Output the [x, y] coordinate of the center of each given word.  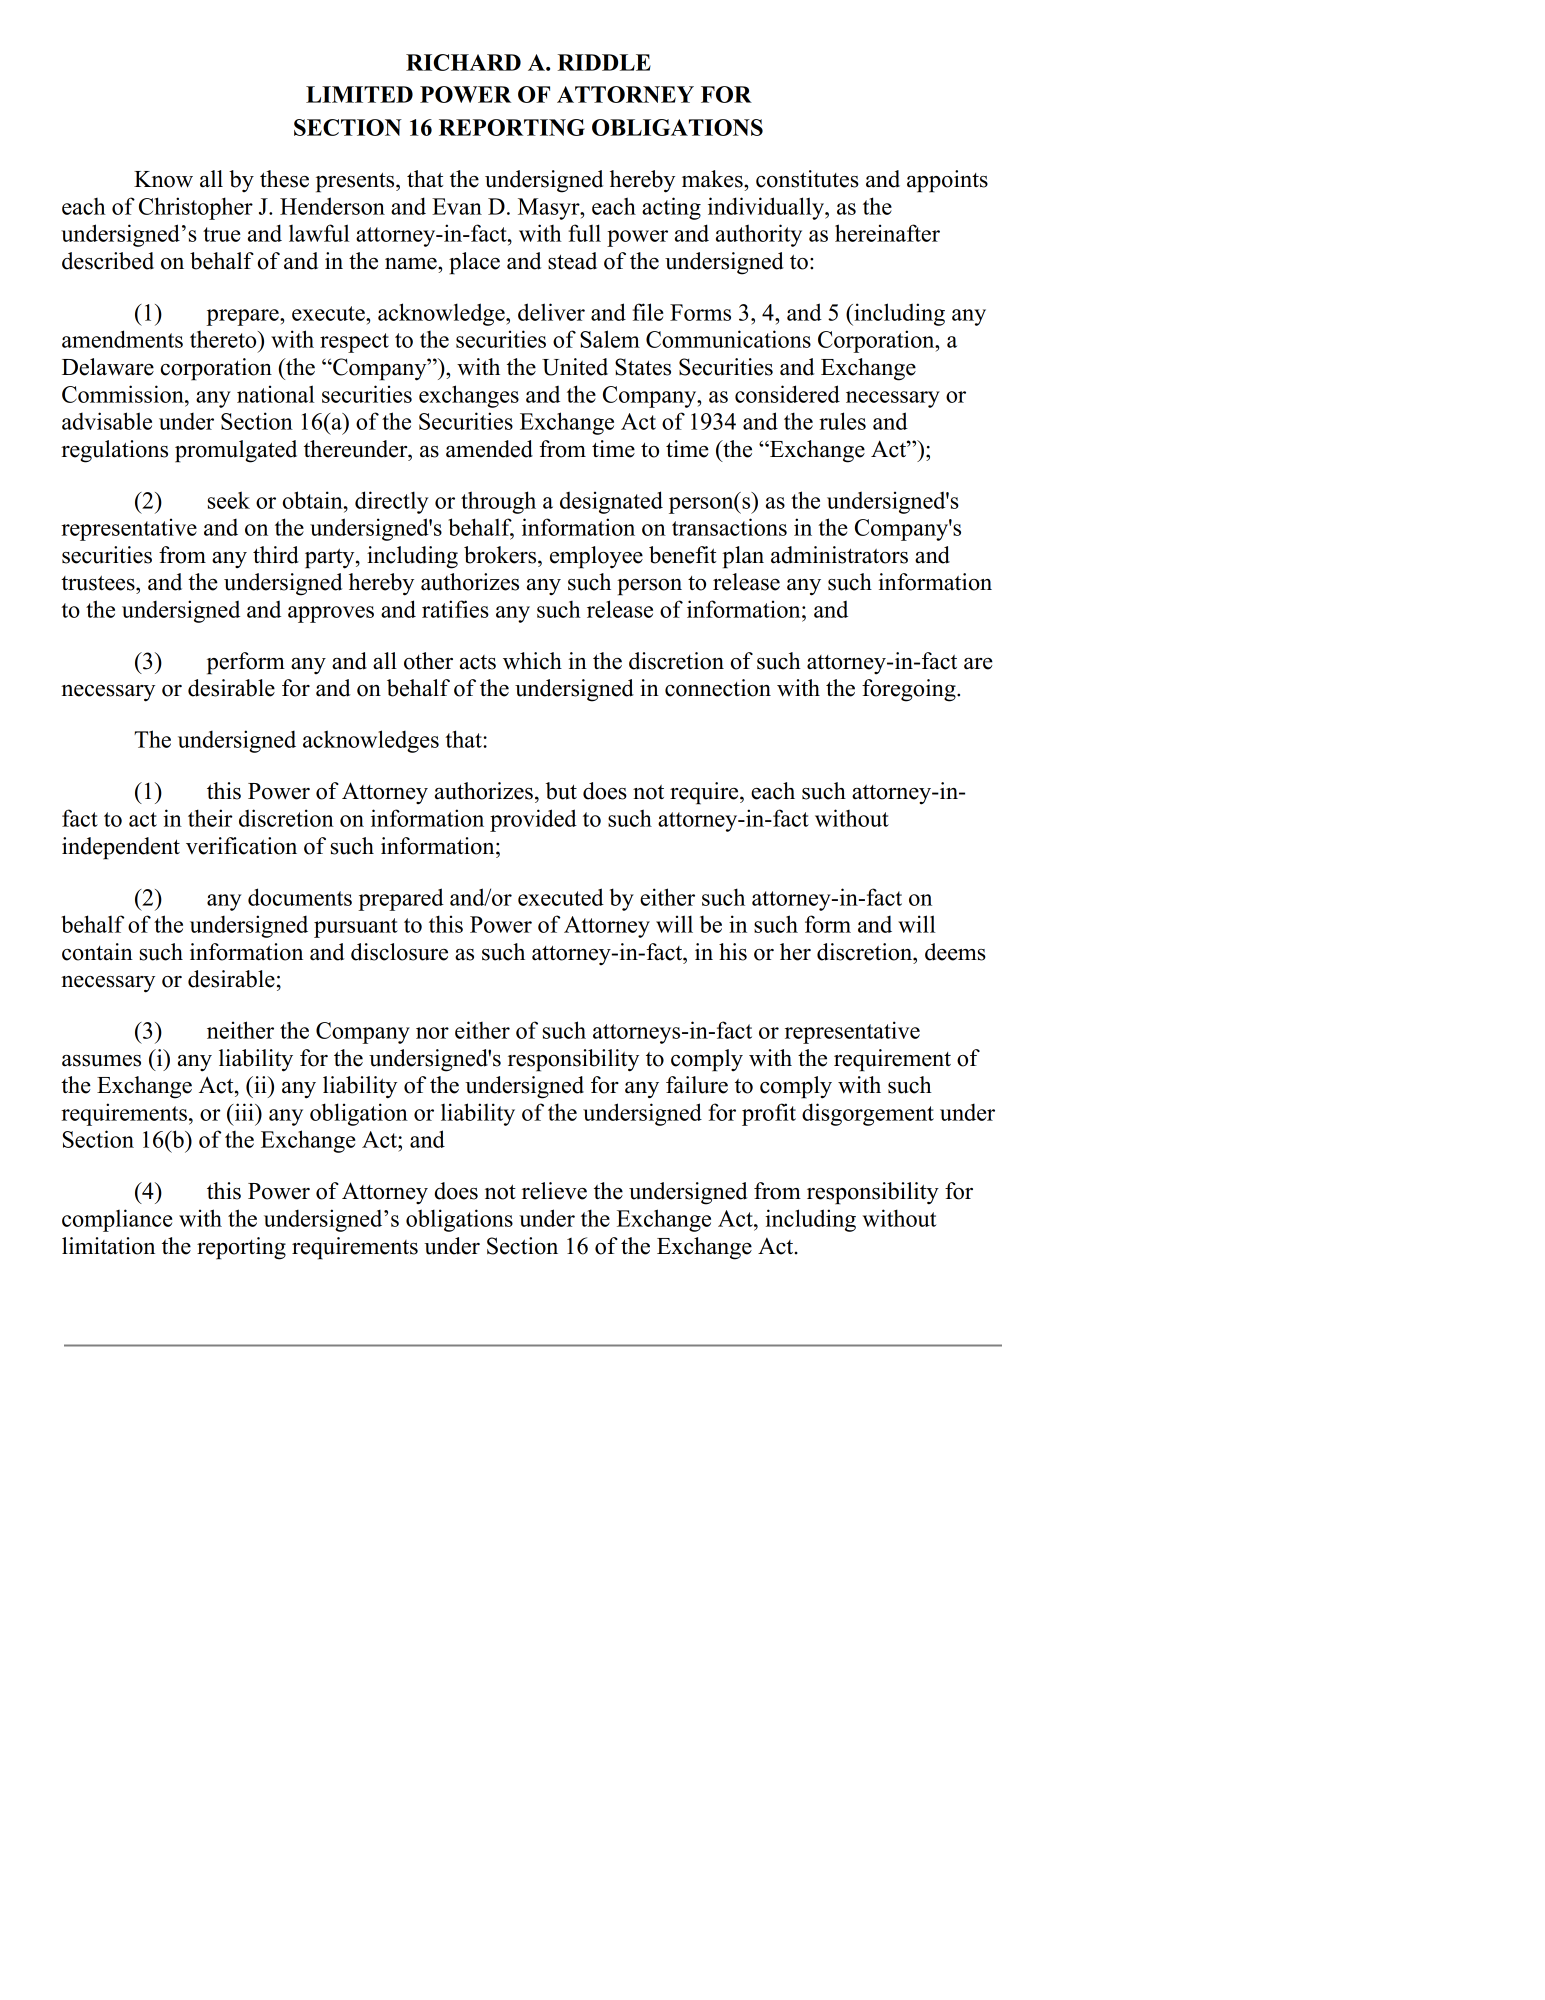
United [575, 367]
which [532, 661]
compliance [117, 1220]
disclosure [399, 952]
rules [842, 421]
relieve [554, 1191]
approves [331, 614]
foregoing [910, 690]
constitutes [807, 179]
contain [97, 952]
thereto [224, 339]
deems [955, 952]
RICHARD [463, 62]
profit [769, 1114]
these [284, 179]
